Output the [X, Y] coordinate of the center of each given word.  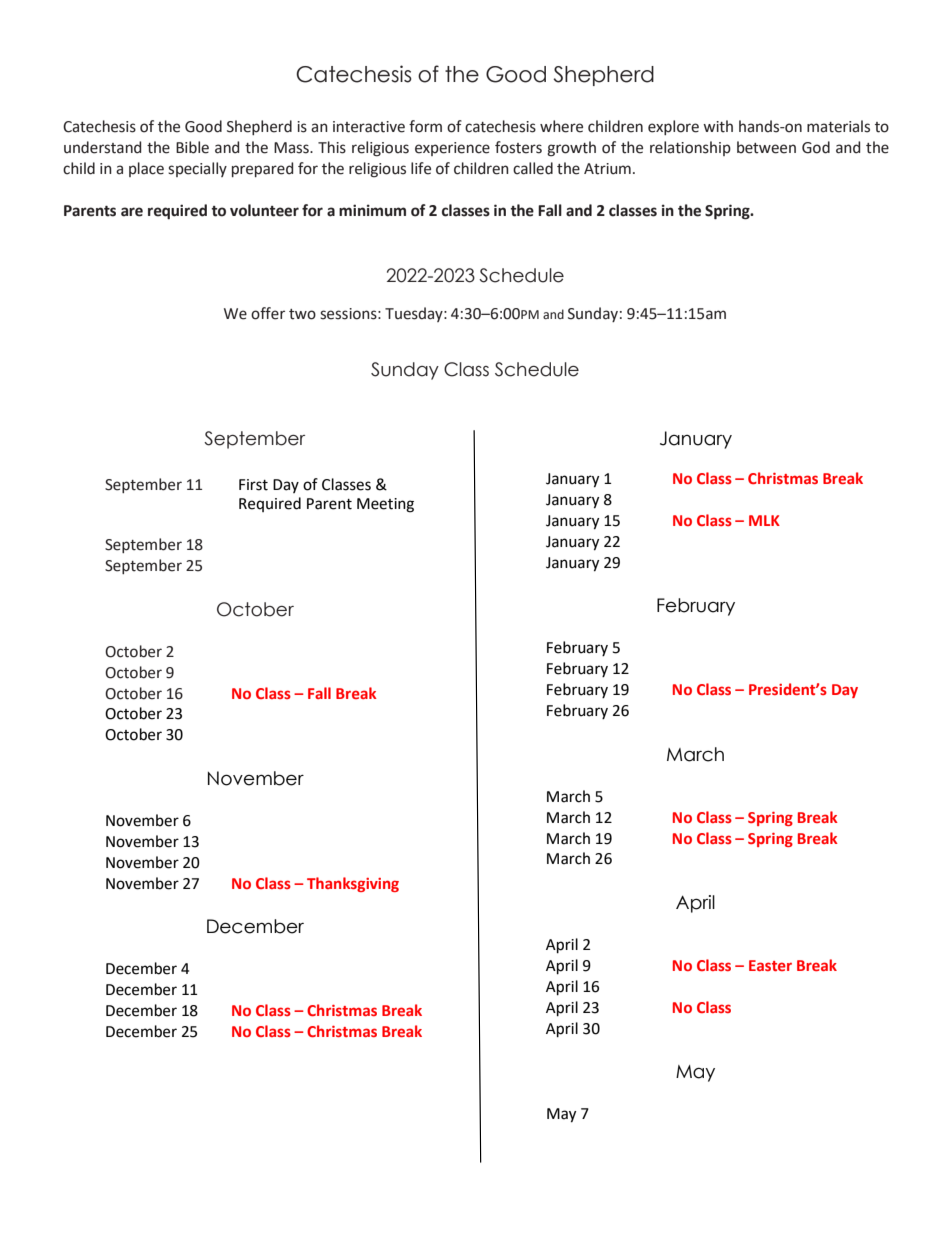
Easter [770, 965]
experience [452, 149]
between [766, 147]
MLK [764, 520]
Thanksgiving [353, 884]
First [253, 485]
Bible [192, 147]
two [302, 314]
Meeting [385, 505]
